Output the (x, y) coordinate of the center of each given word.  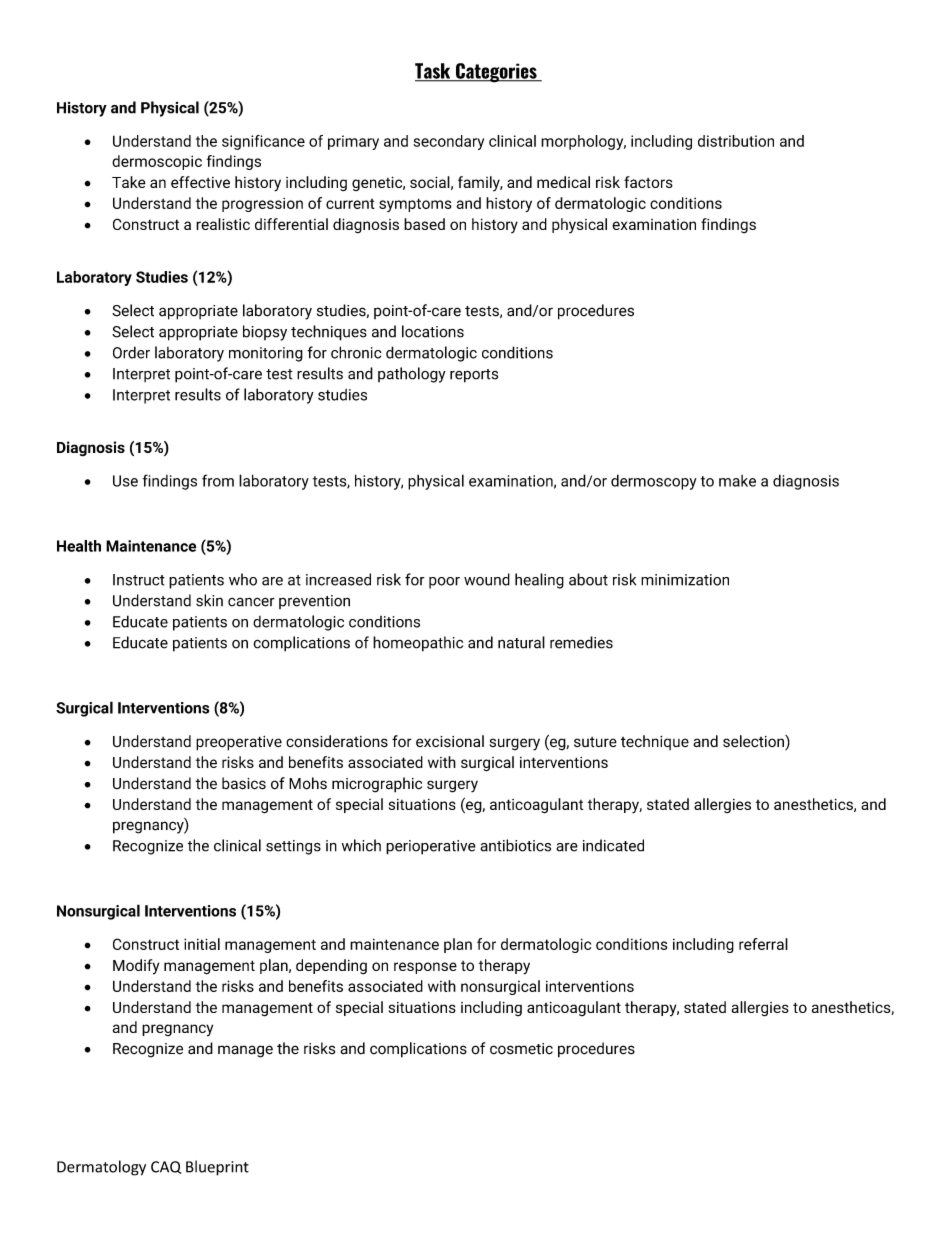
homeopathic (418, 644)
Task (434, 72)
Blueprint (217, 1168)
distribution (736, 141)
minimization (685, 580)
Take (129, 182)
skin (209, 600)
